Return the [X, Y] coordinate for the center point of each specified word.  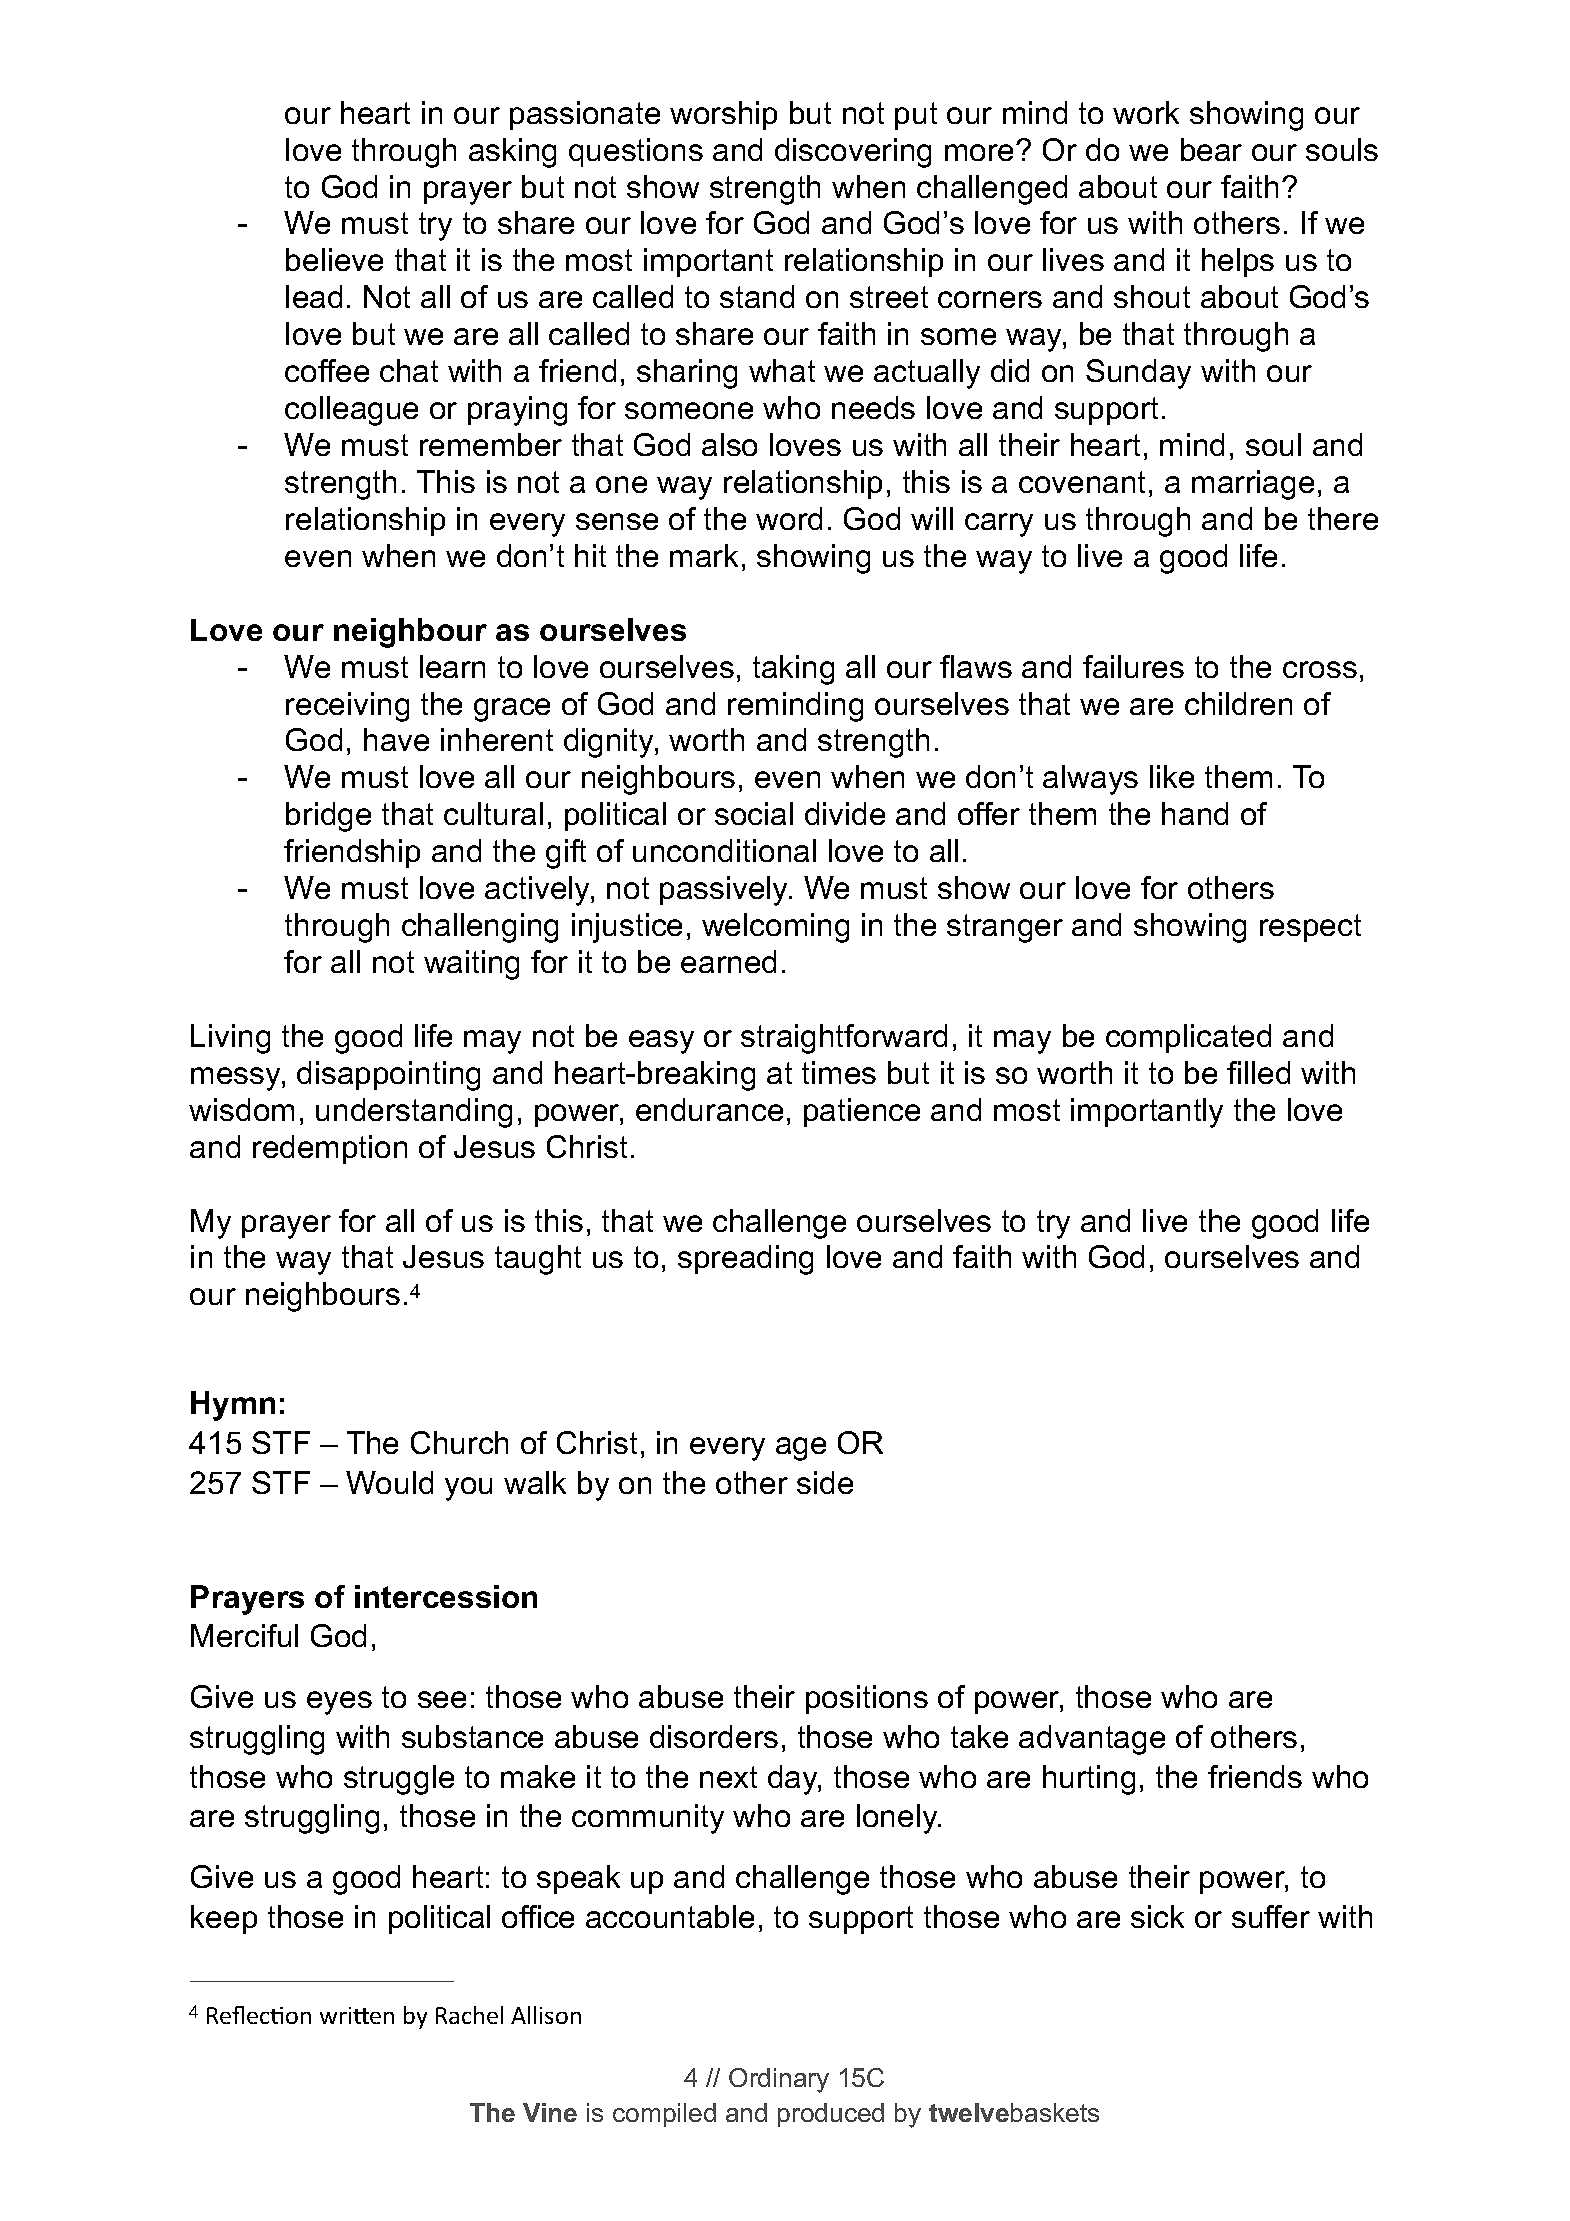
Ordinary [779, 2080]
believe [334, 259]
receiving [347, 707]
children [1238, 703]
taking [793, 670]
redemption [330, 1149]
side [825, 1482]
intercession [446, 1596]
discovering [853, 153]
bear [1211, 149]
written [357, 2015]
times [839, 1072]
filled [1258, 1072]
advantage [1092, 1740]
